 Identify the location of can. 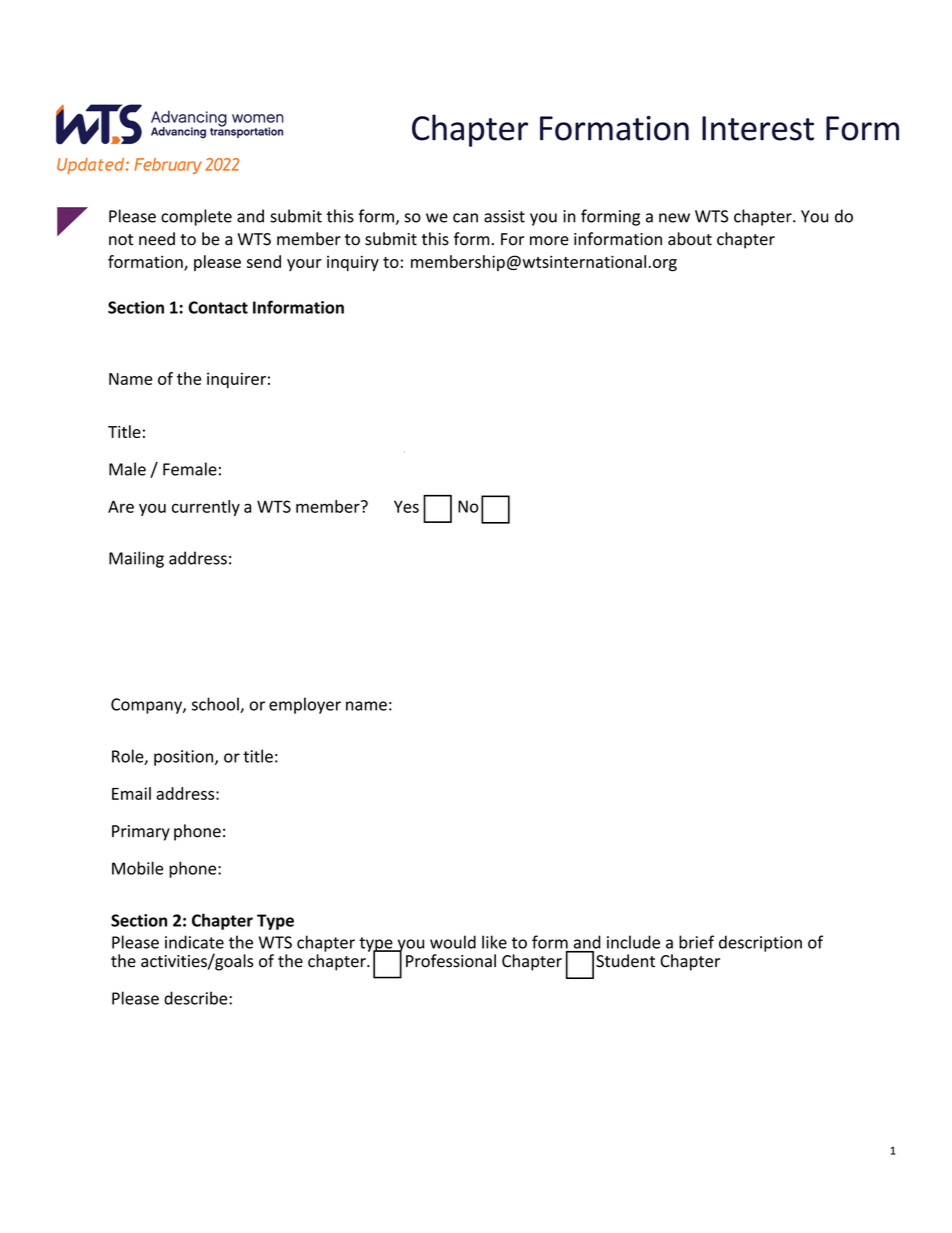
(465, 218).
